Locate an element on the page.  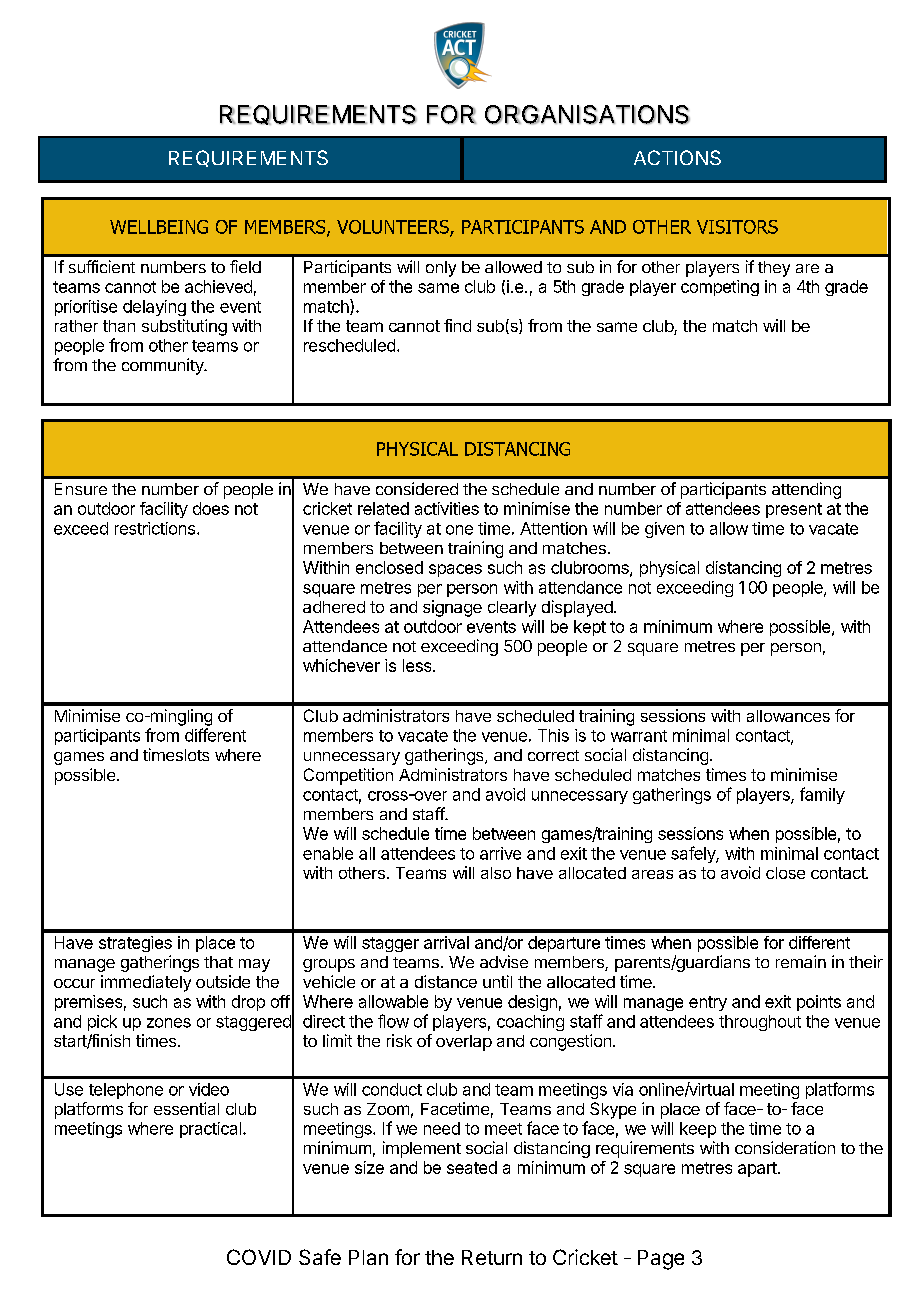
WELLBEING is located at coordinates (159, 227).
